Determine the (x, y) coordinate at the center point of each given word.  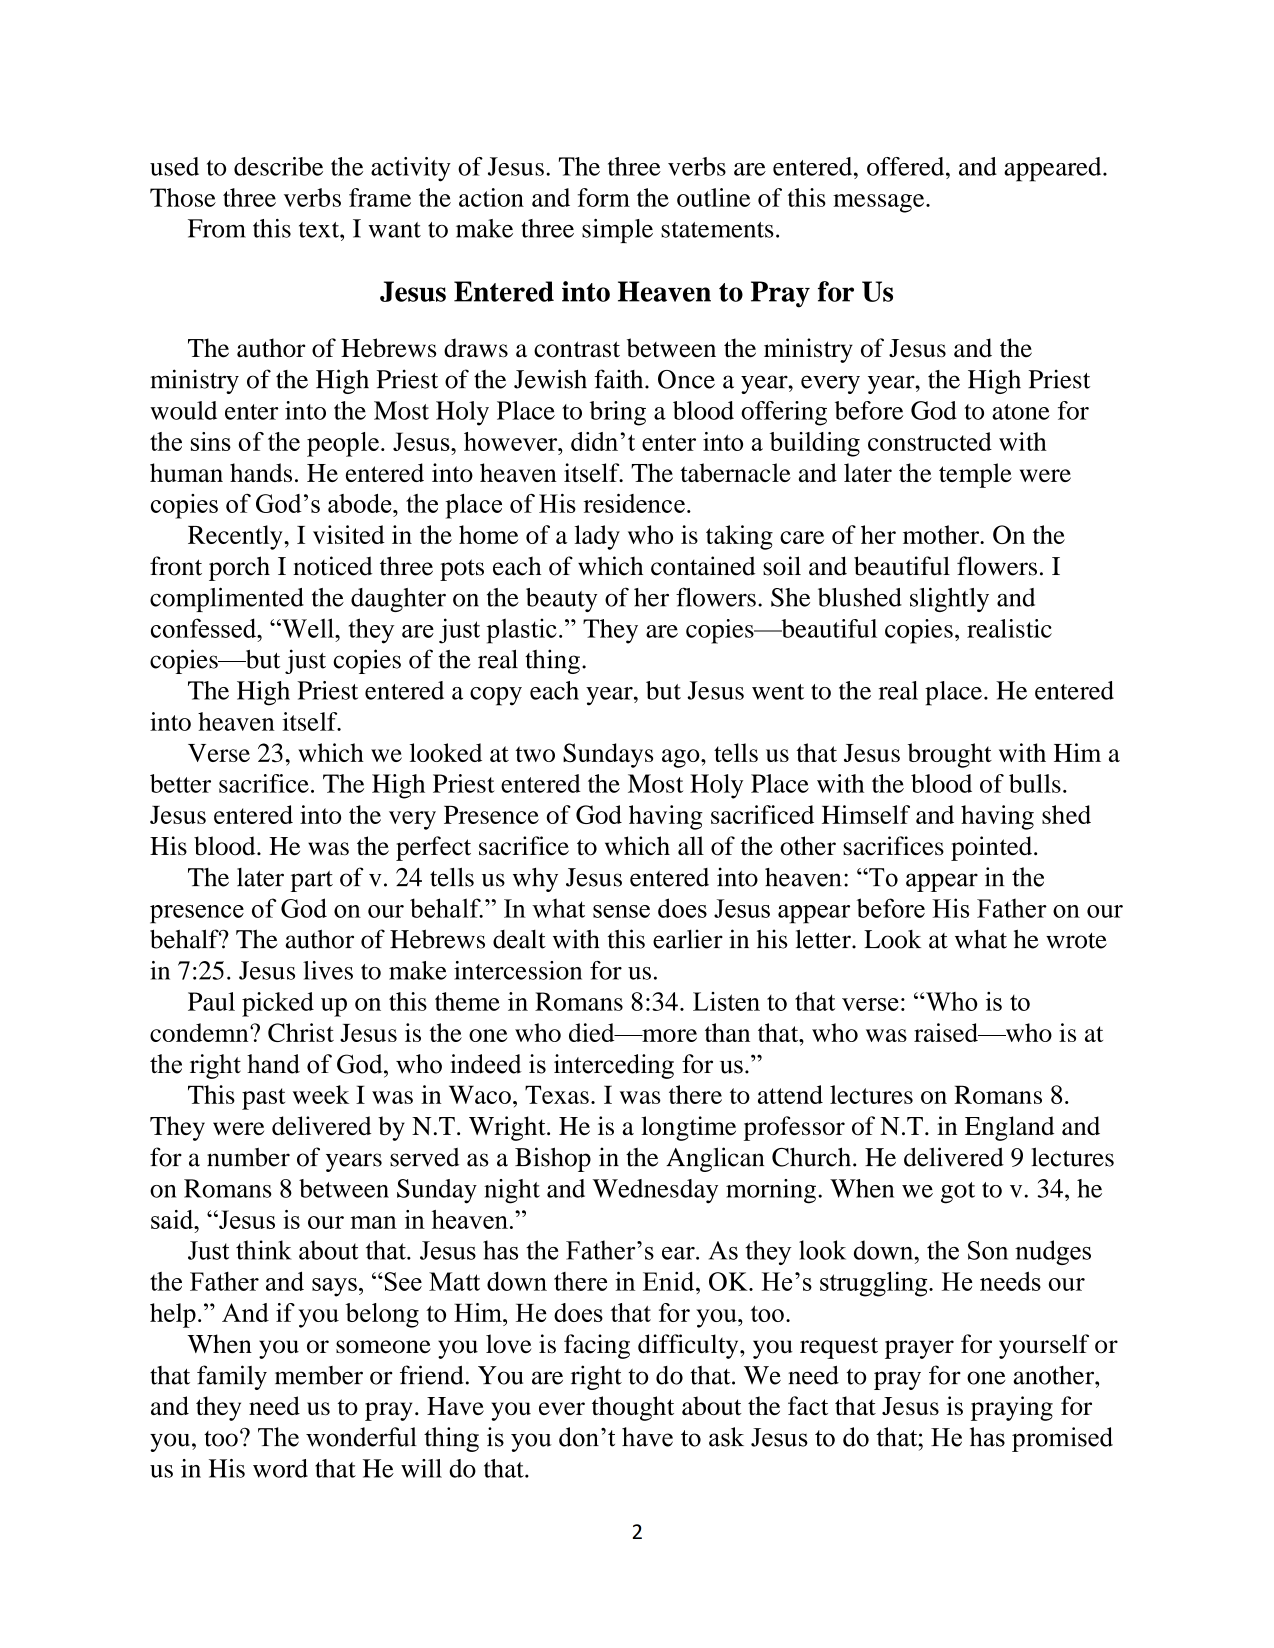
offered (907, 166)
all (691, 845)
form (604, 197)
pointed (993, 848)
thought (633, 1408)
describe (278, 166)
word (280, 1468)
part (312, 881)
